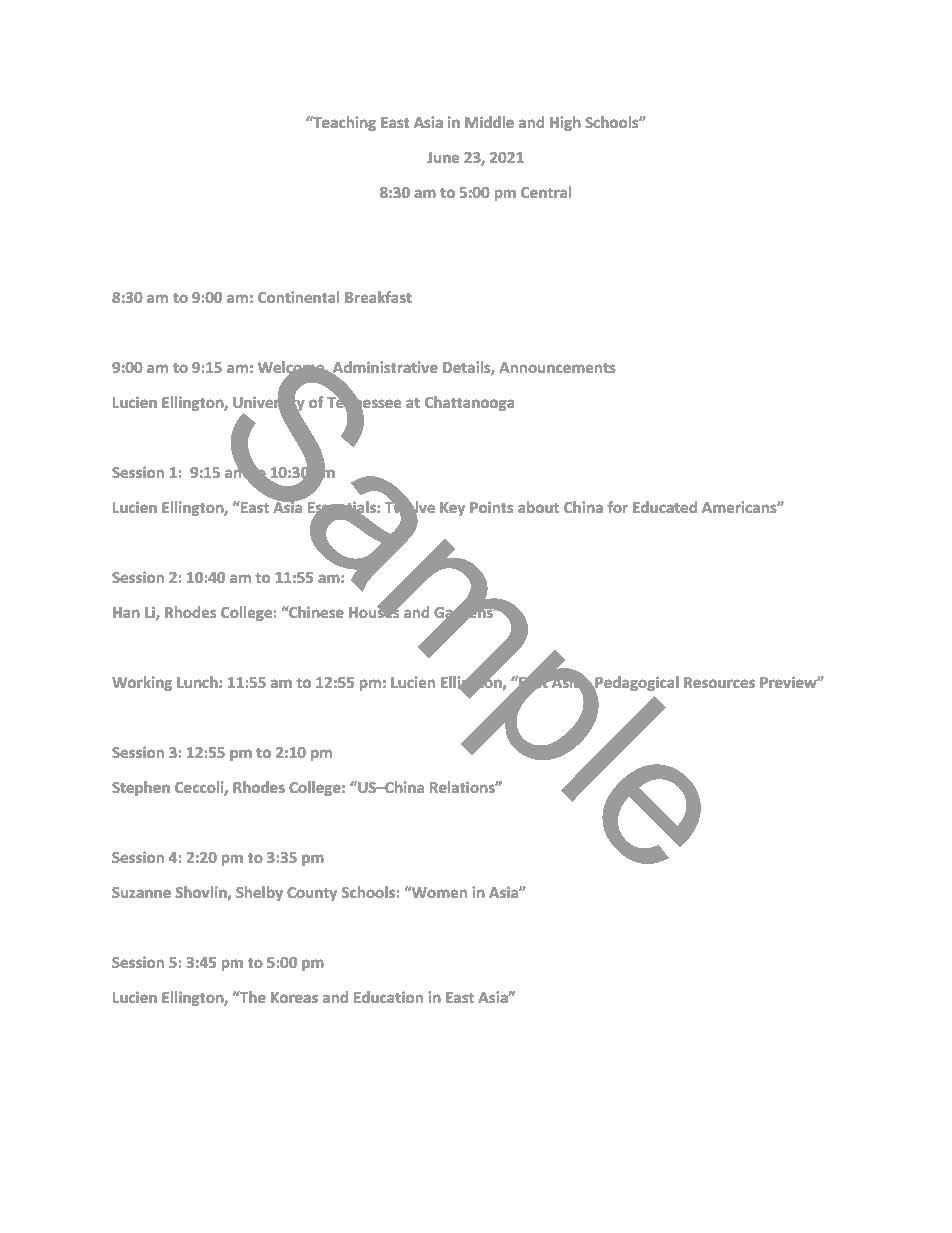 This page has height=1233, width=952. I want to click on Tennessee, so click(364, 403).
